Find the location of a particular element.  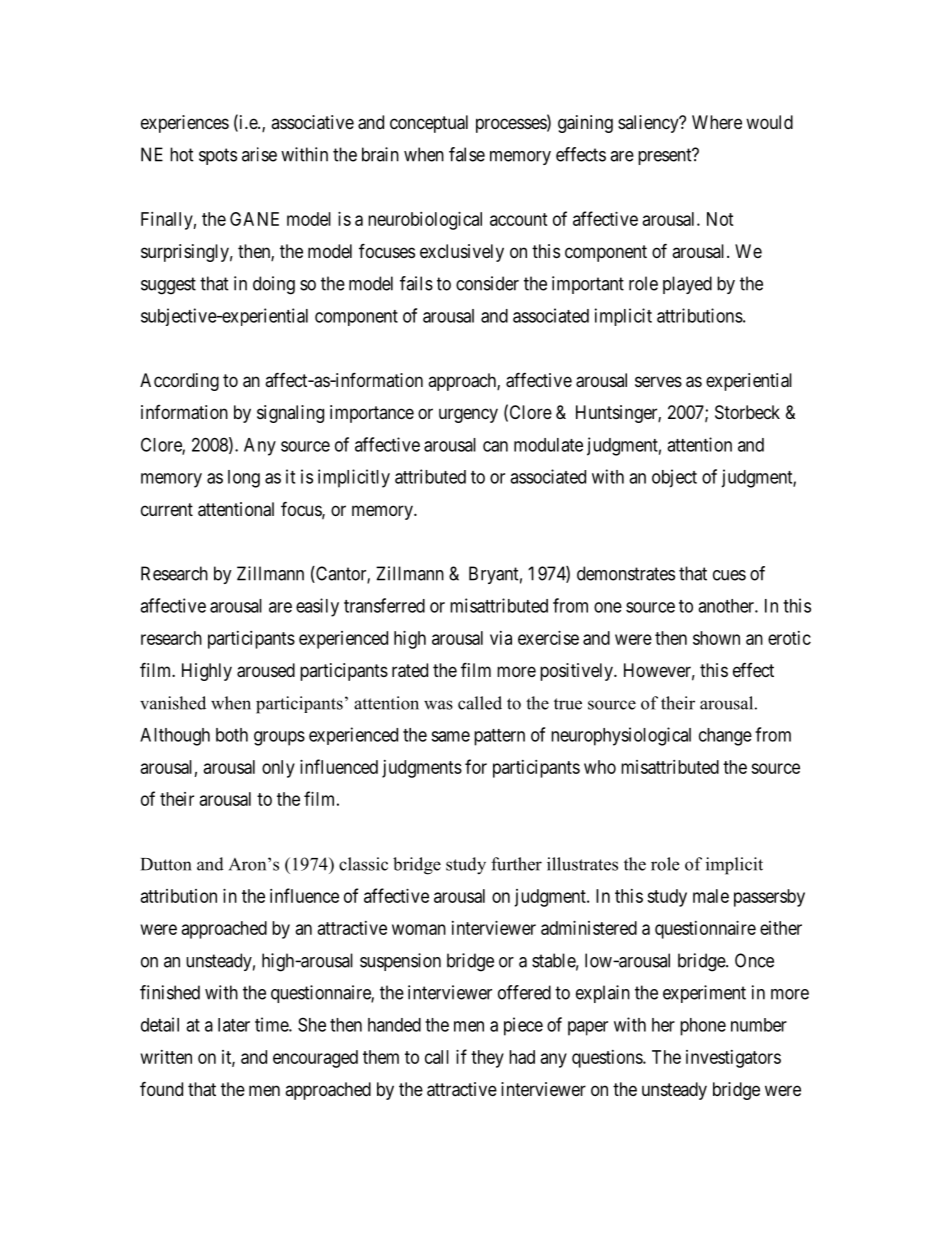

cues is located at coordinates (729, 575).
